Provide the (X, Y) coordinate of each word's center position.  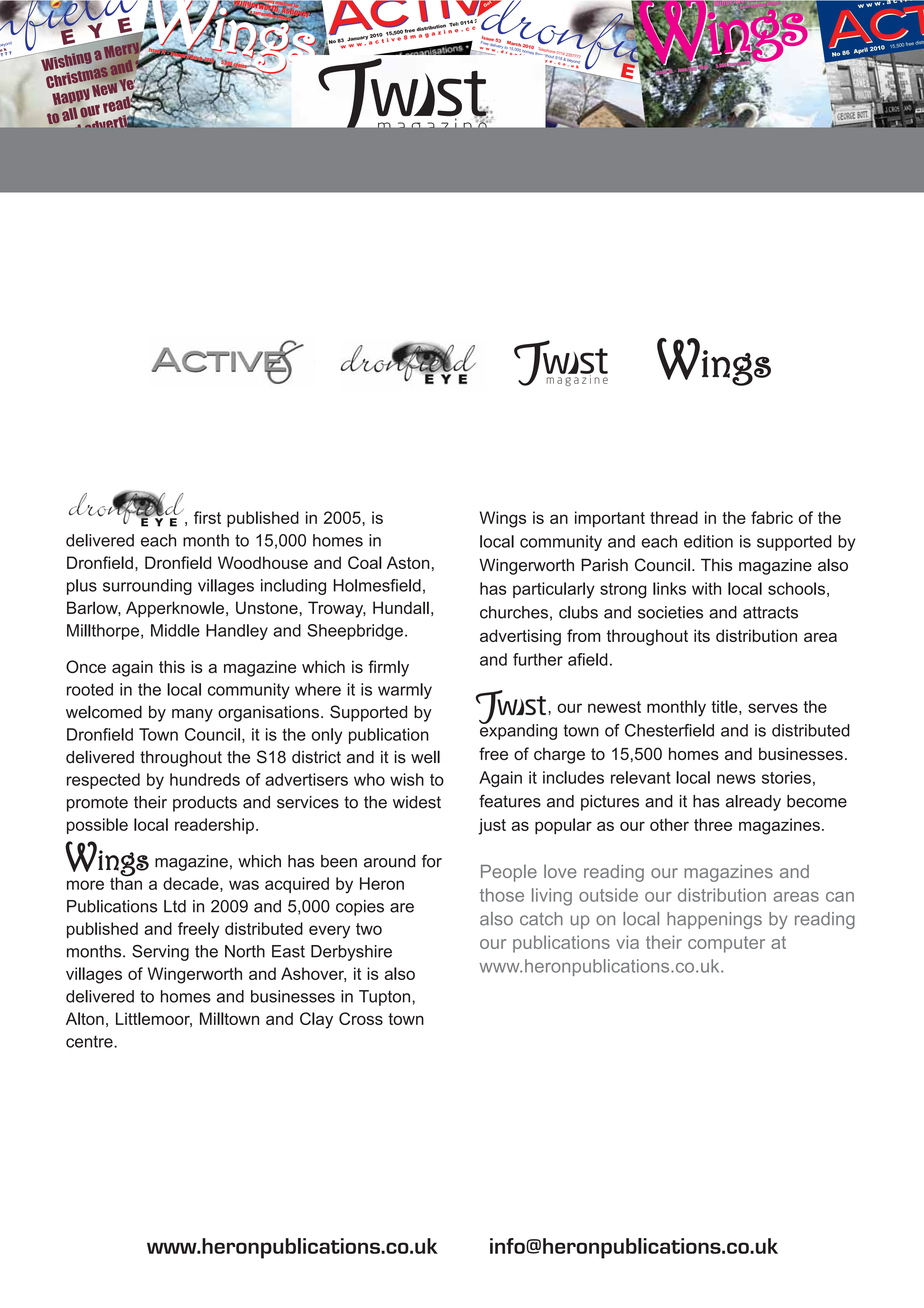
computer (726, 944)
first (207, 517)
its (702, 635)
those (502, 895)
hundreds (205, 779)
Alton (85, 1018)
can (840, 897)
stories (786, 777)
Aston (408, 562)
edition (708, 541)
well (425, 757)
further (538, 659)
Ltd (175, 906)
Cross (361, 1018)
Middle (175, 630)
